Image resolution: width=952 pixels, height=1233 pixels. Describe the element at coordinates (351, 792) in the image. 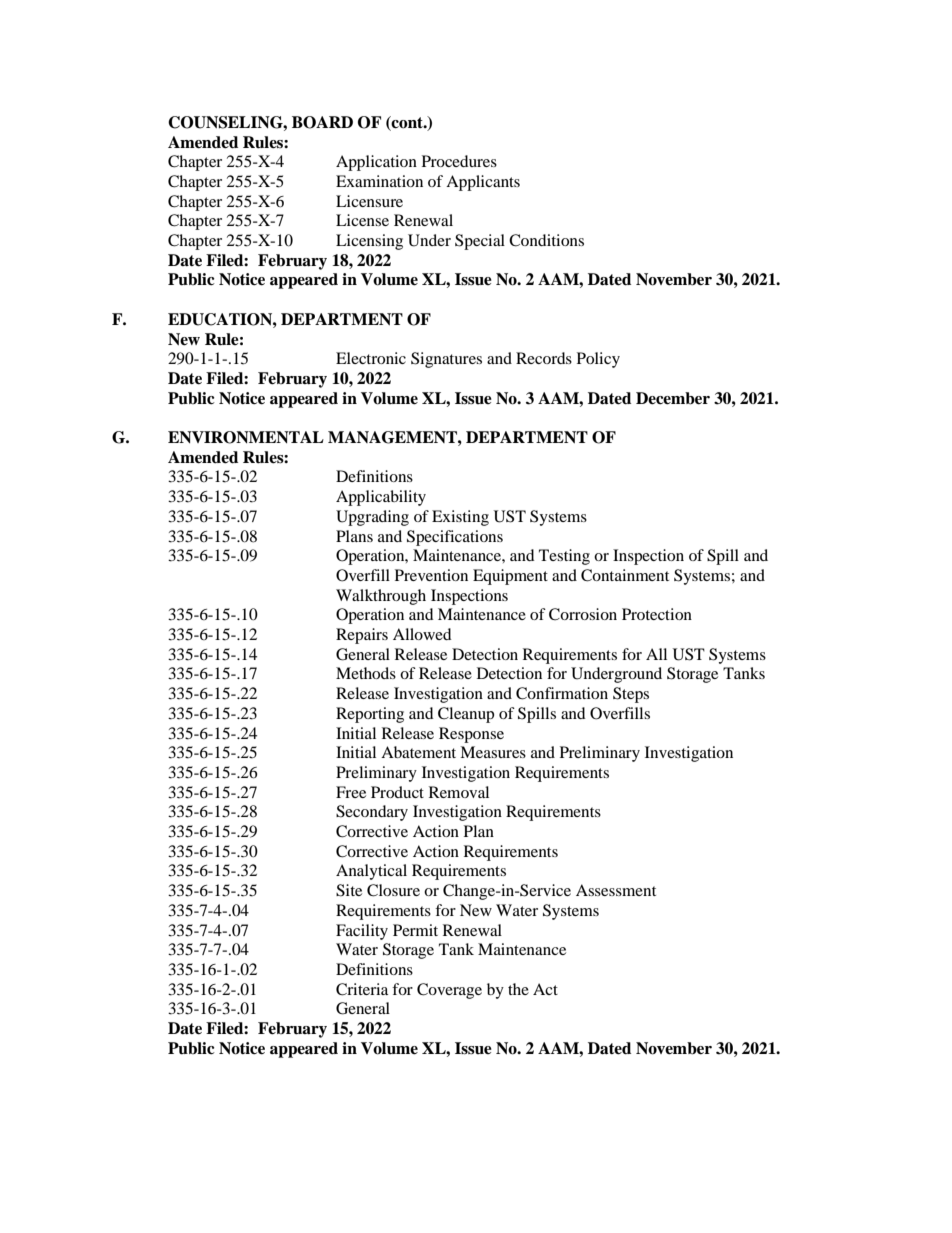

I see `Free` at that location.
